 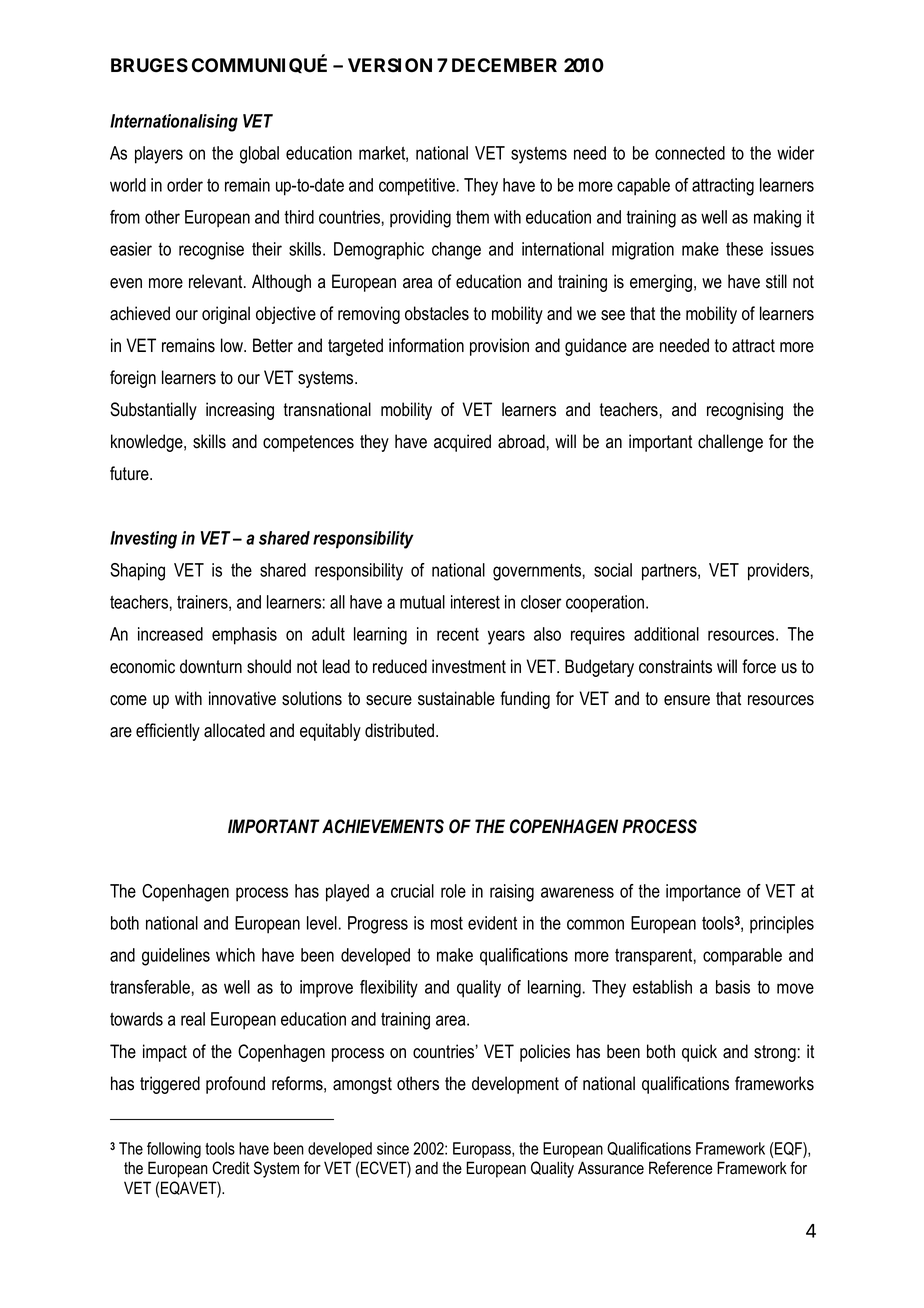 What do you see at coordinates (174, 1150) in the screenshot?
I see `following` at bounding box center [174, 1150].
